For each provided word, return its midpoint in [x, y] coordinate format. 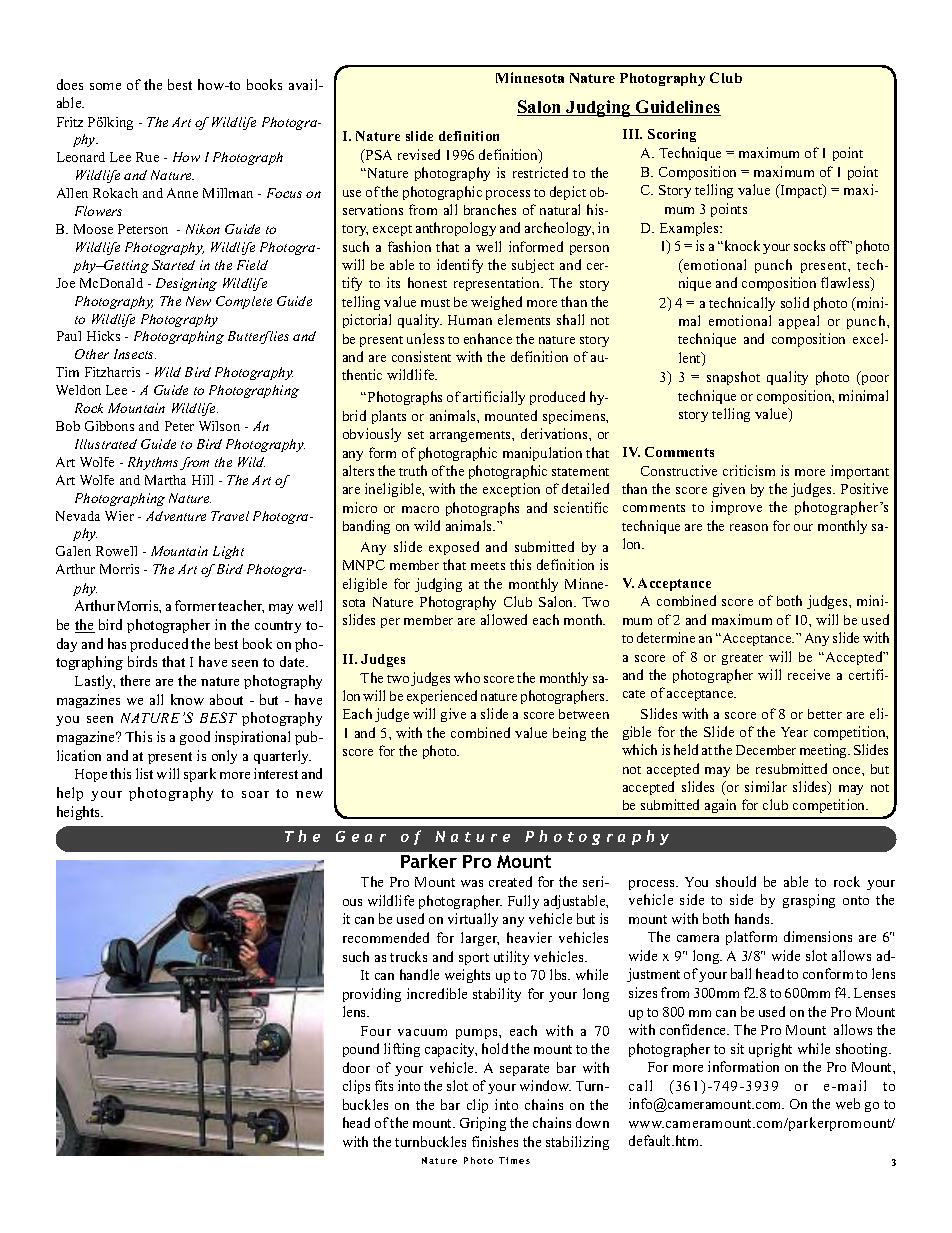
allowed [504, 619]
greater [742, 659]
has [117, 643]
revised [419, 154]
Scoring [672, 135]
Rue [147, 157]
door [356, 1067]
